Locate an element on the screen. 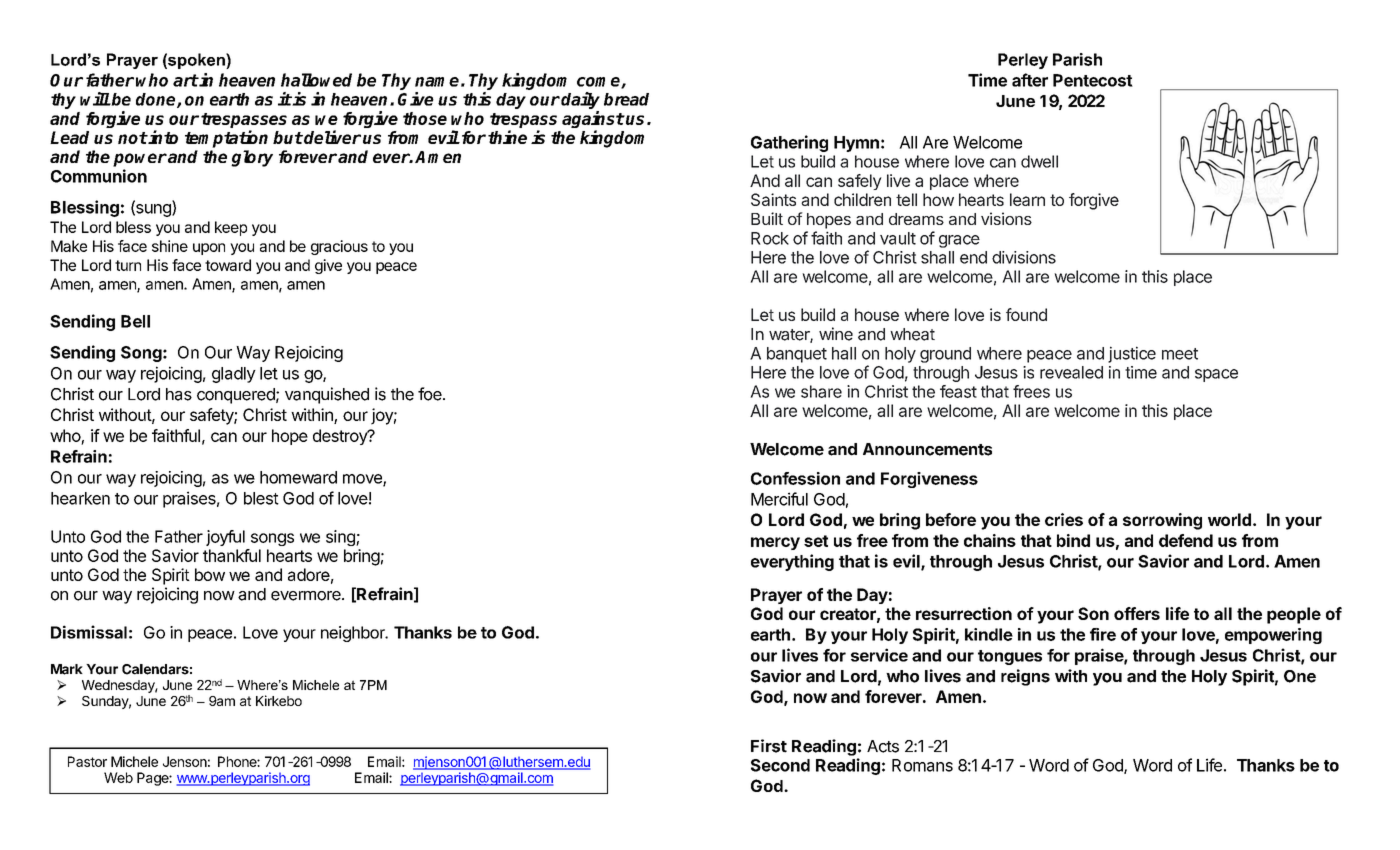 This screenshot has height=850, width=1400. bread is located at coordinates (626, 99).
